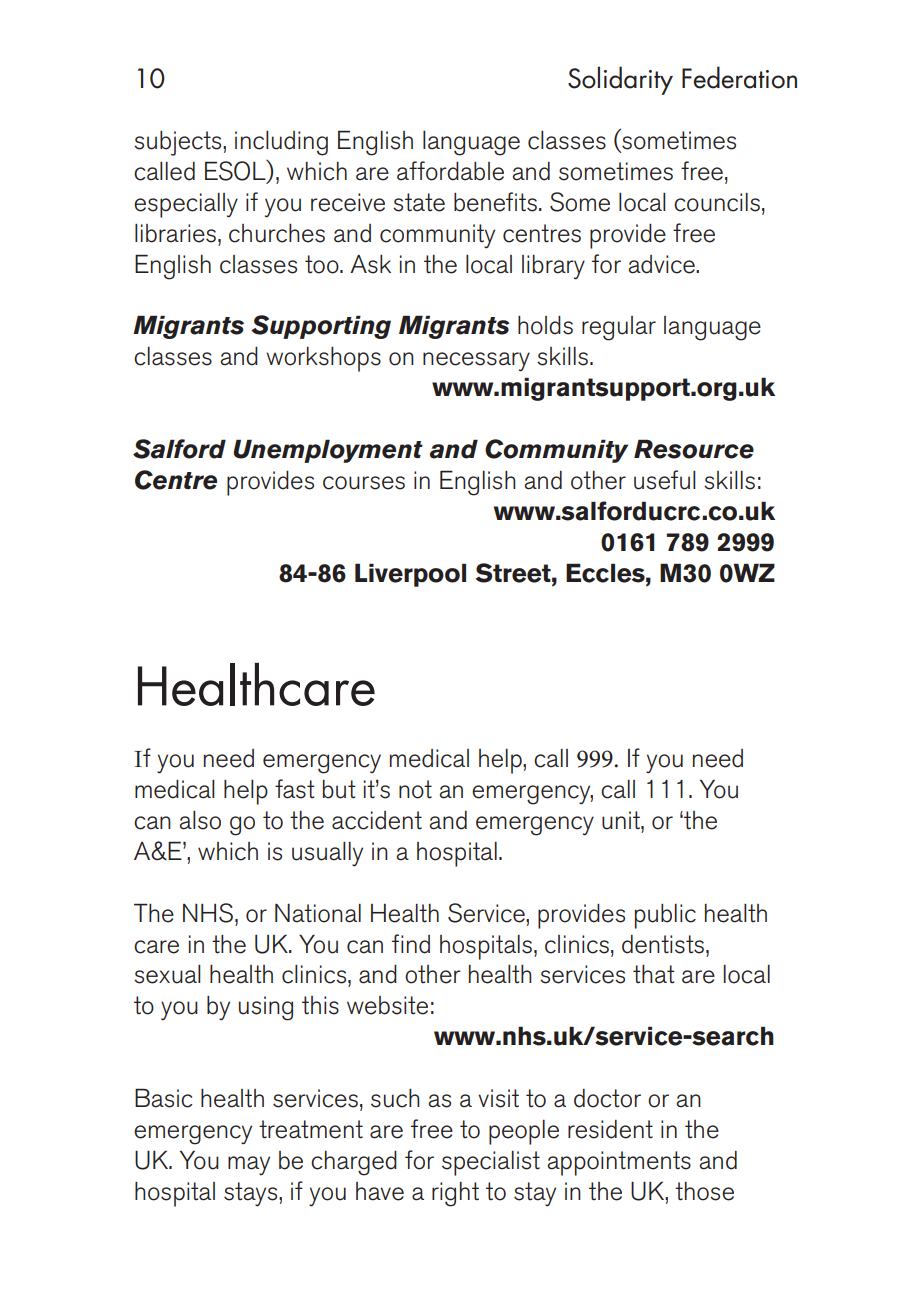  Describe the element at coordinates (281, 143) in the screenshot. I see `including` at that location.
